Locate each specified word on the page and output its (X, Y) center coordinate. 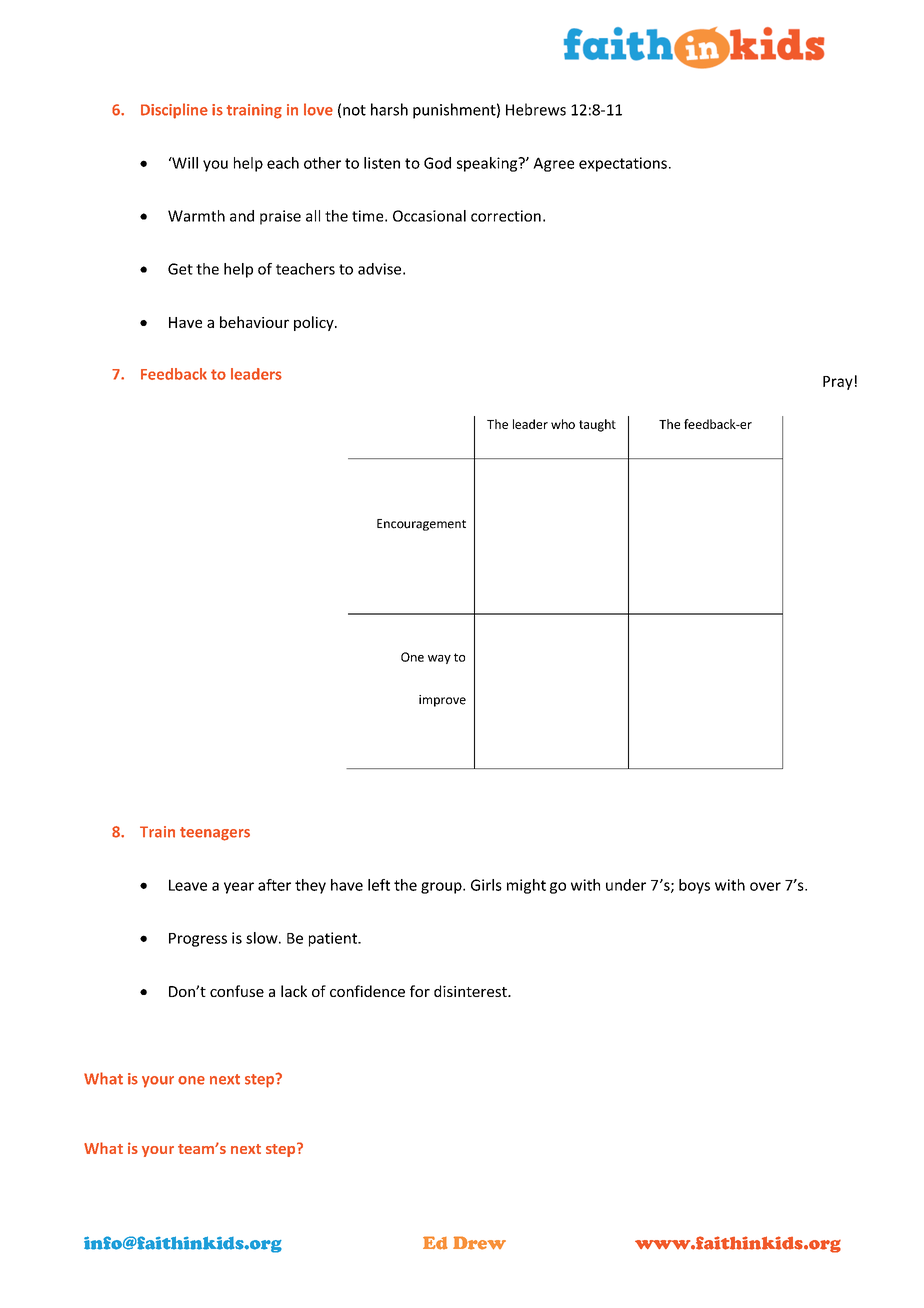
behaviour (254, 322)
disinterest (471, 991)
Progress (198, 940)
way (439, 659)
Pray (838, 383)
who (563, 424)
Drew (479, 1243)
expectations (623, 164)
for (420, 991)
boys (694, 886)
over (765, 886)
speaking (488, 164)
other (322, 163)
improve (442, 701)
